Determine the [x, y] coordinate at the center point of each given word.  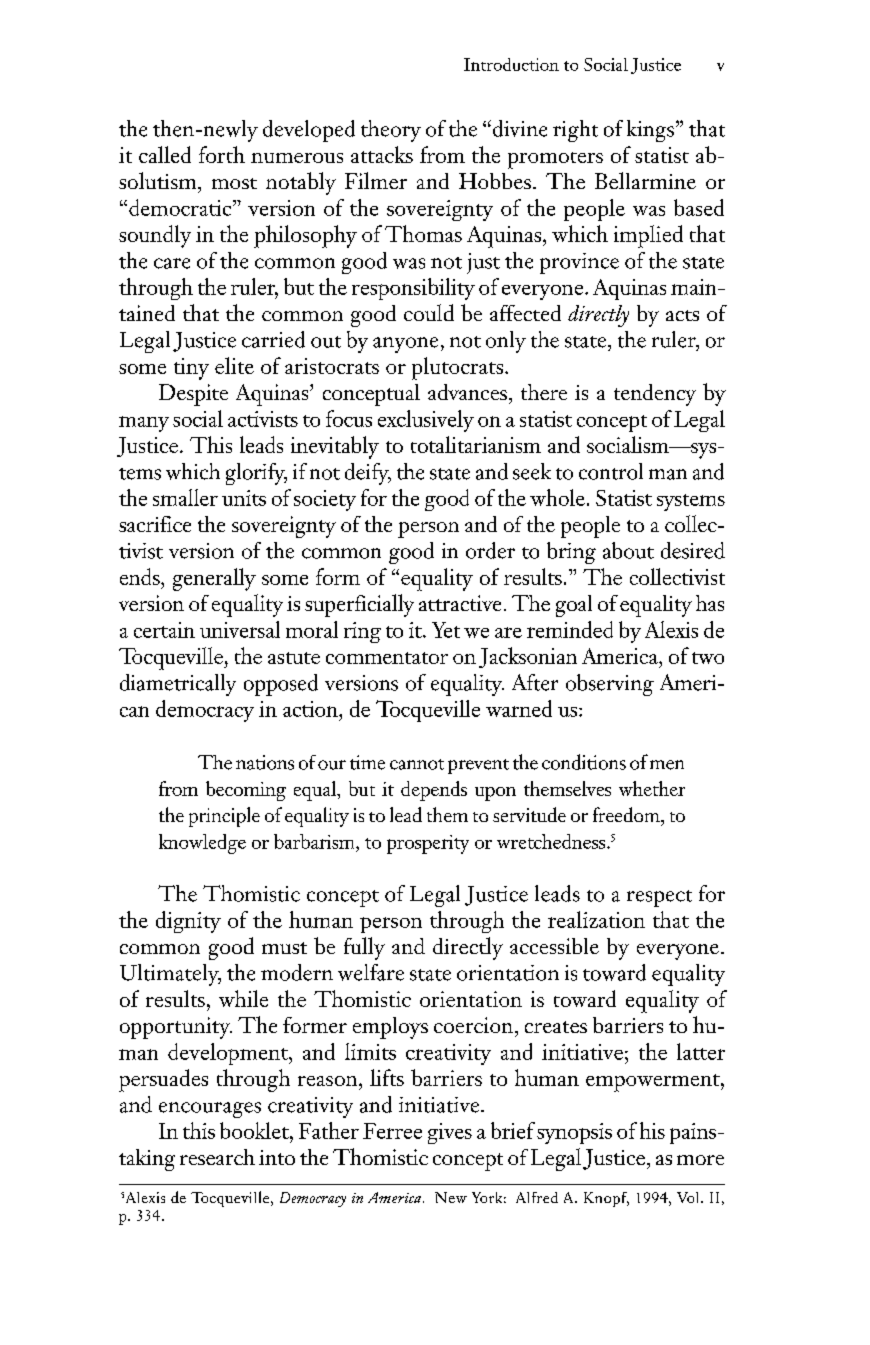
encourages [210, 1110]
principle [224, 817]
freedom [627, 814]
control [611, 471]
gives [450, 1133]
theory [391, 131]
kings [650, 131]
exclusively [426, 421]
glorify [256, 474]
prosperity [428, 844]
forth [222, 154]
